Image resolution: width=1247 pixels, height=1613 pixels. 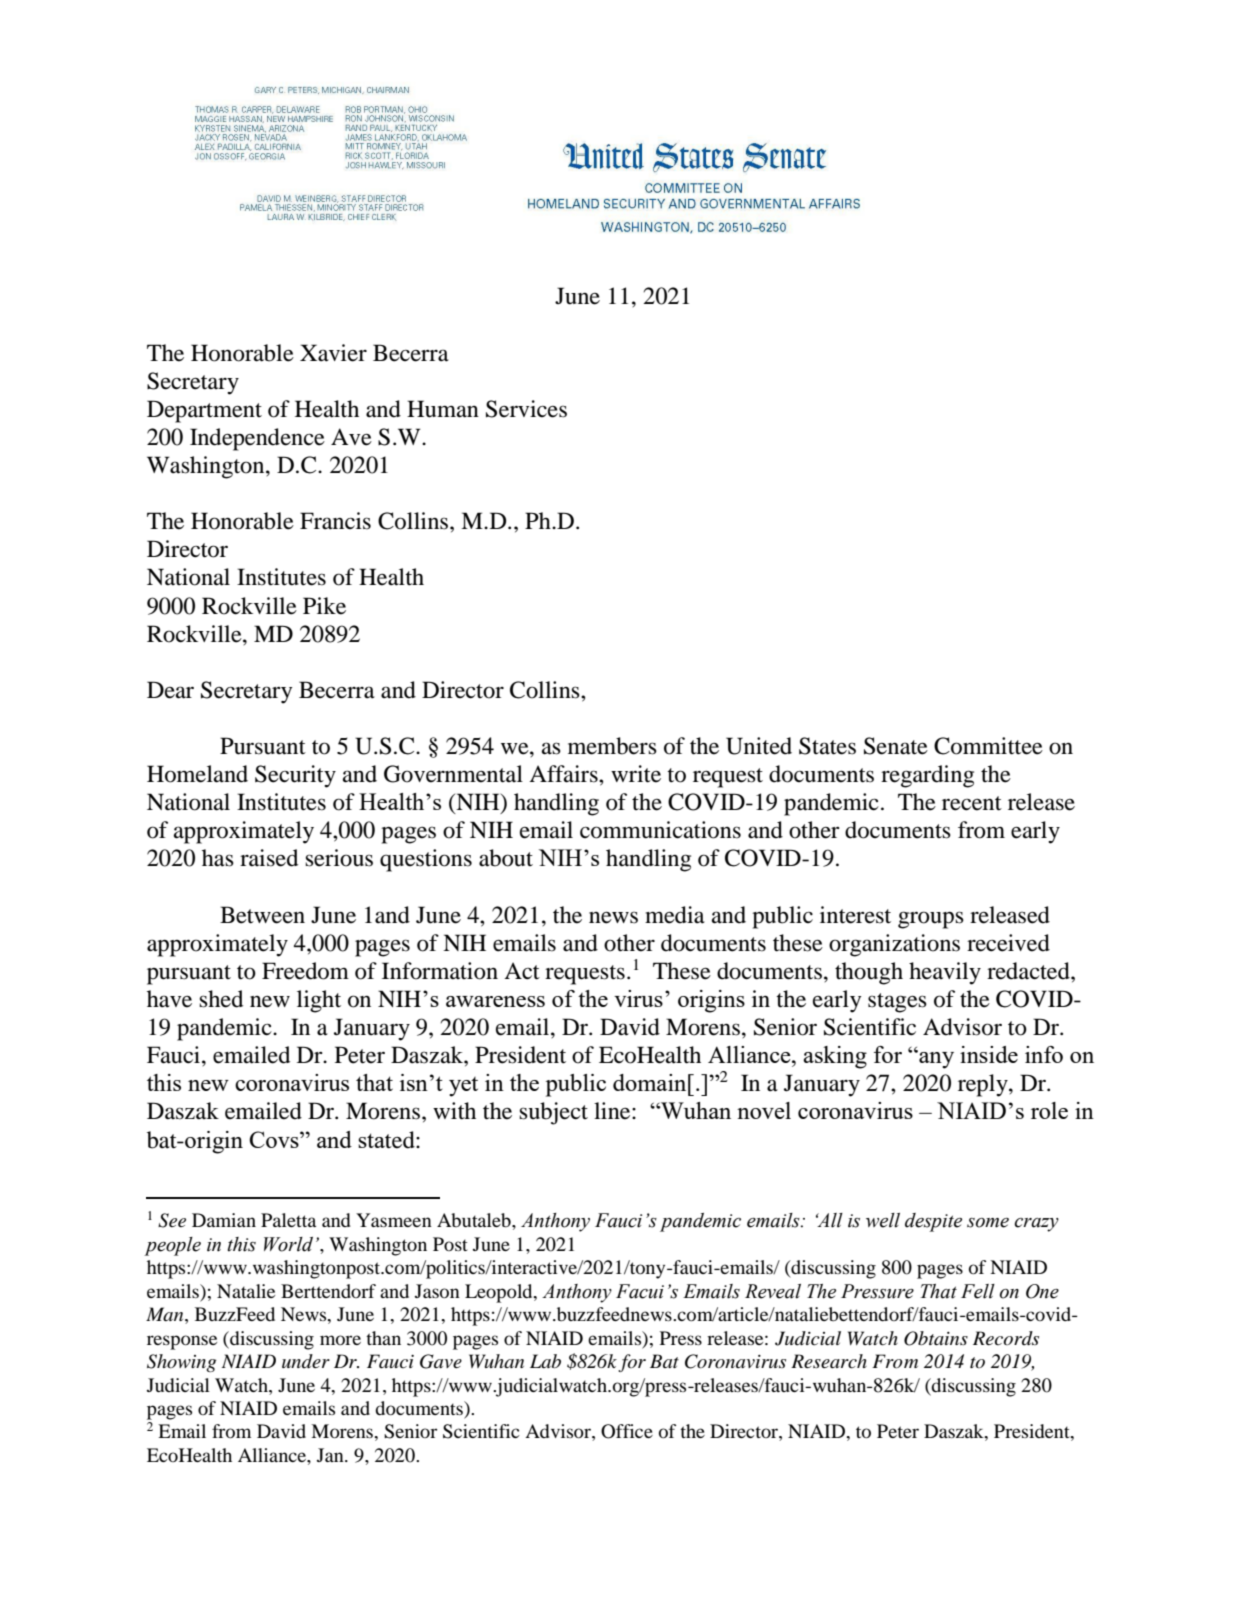 I want to click on Services, so click(x=526, y=409).
